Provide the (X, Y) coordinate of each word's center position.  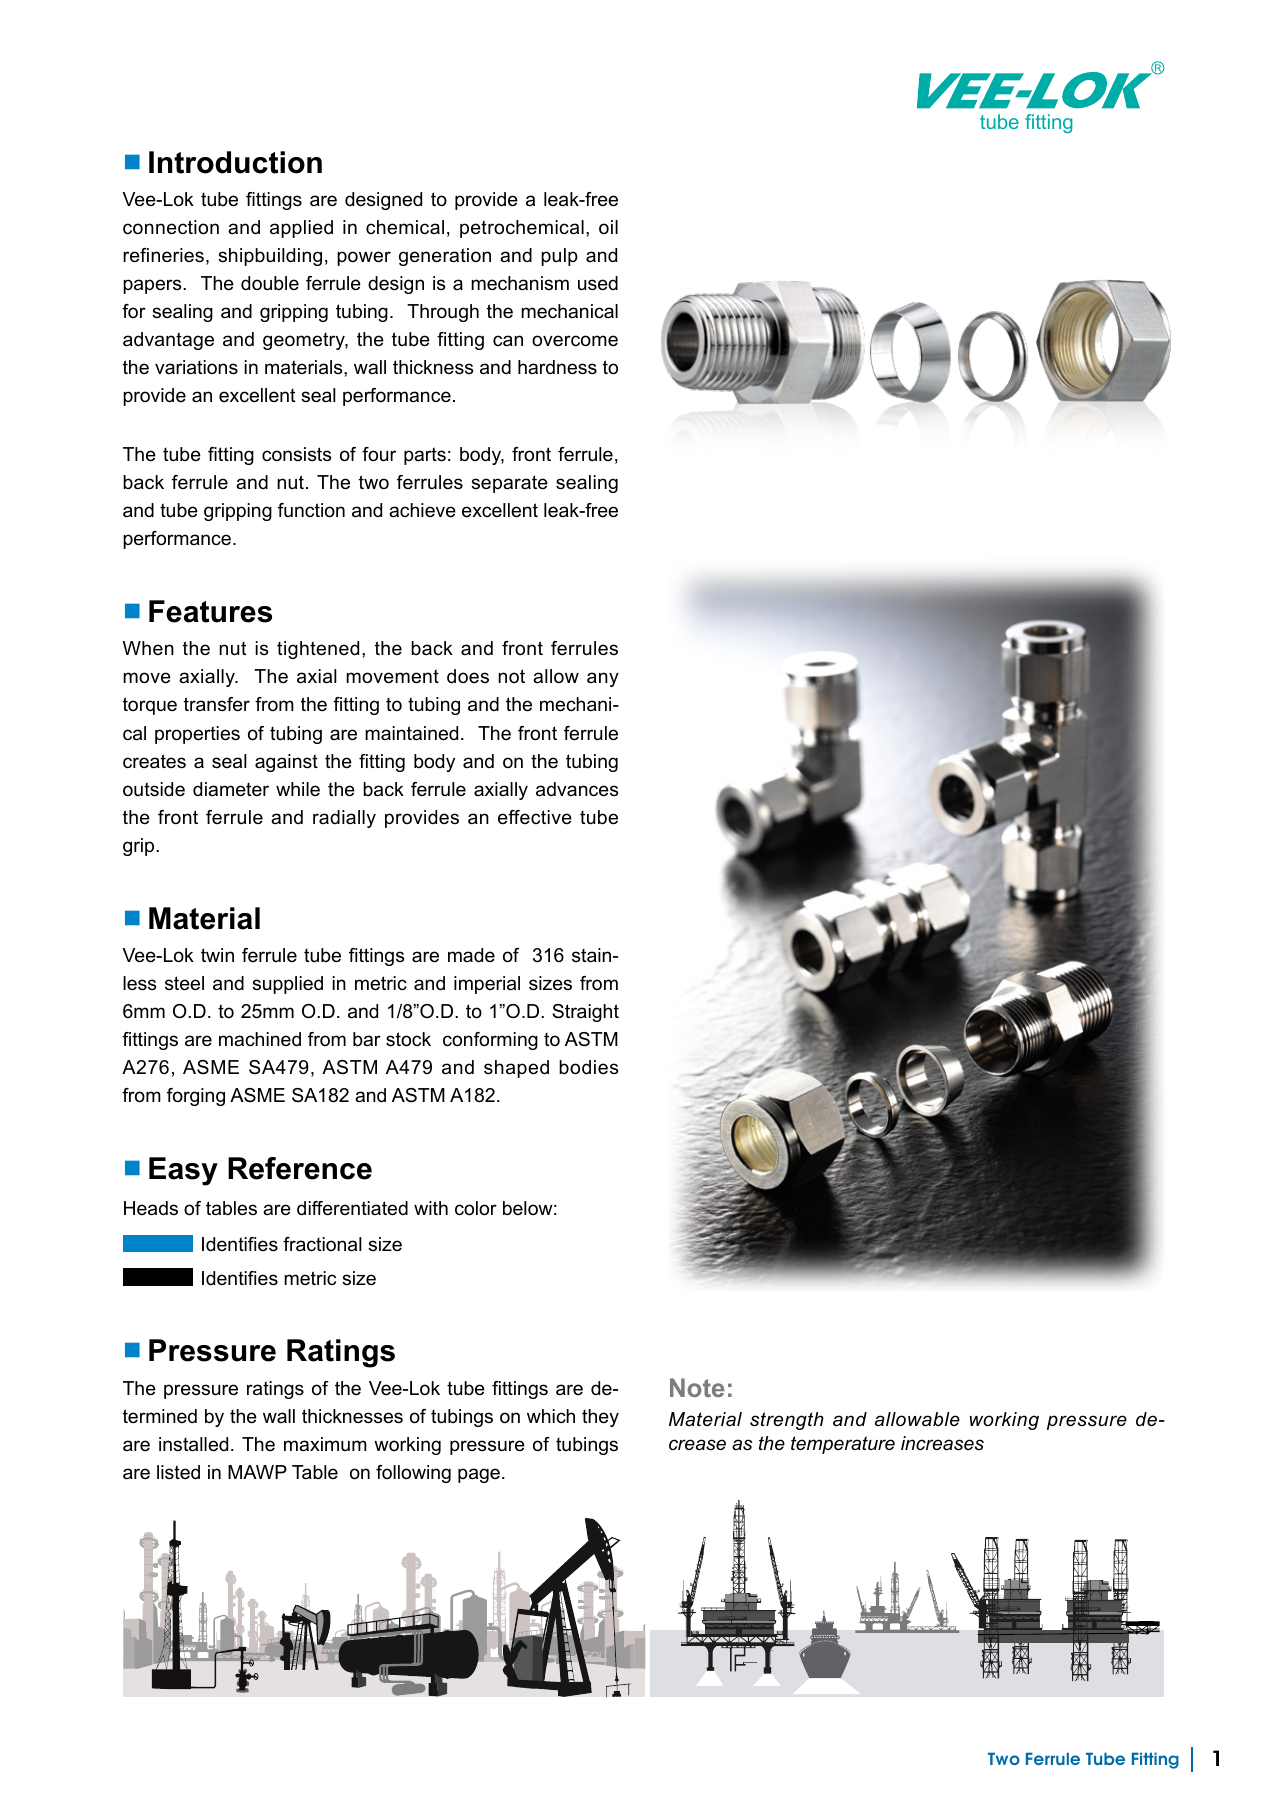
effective (535, 817)
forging (196, 1097)
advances (577, 789)
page (479, 1475)
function (311, 510)
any (603, 679)
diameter (231, 789)
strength (787, 1421)
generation (445, 257)
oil (608, 227)
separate (509, 484)
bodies (588, 1067)
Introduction (235, 162)
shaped (516, 1069)
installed (193, 1444)
